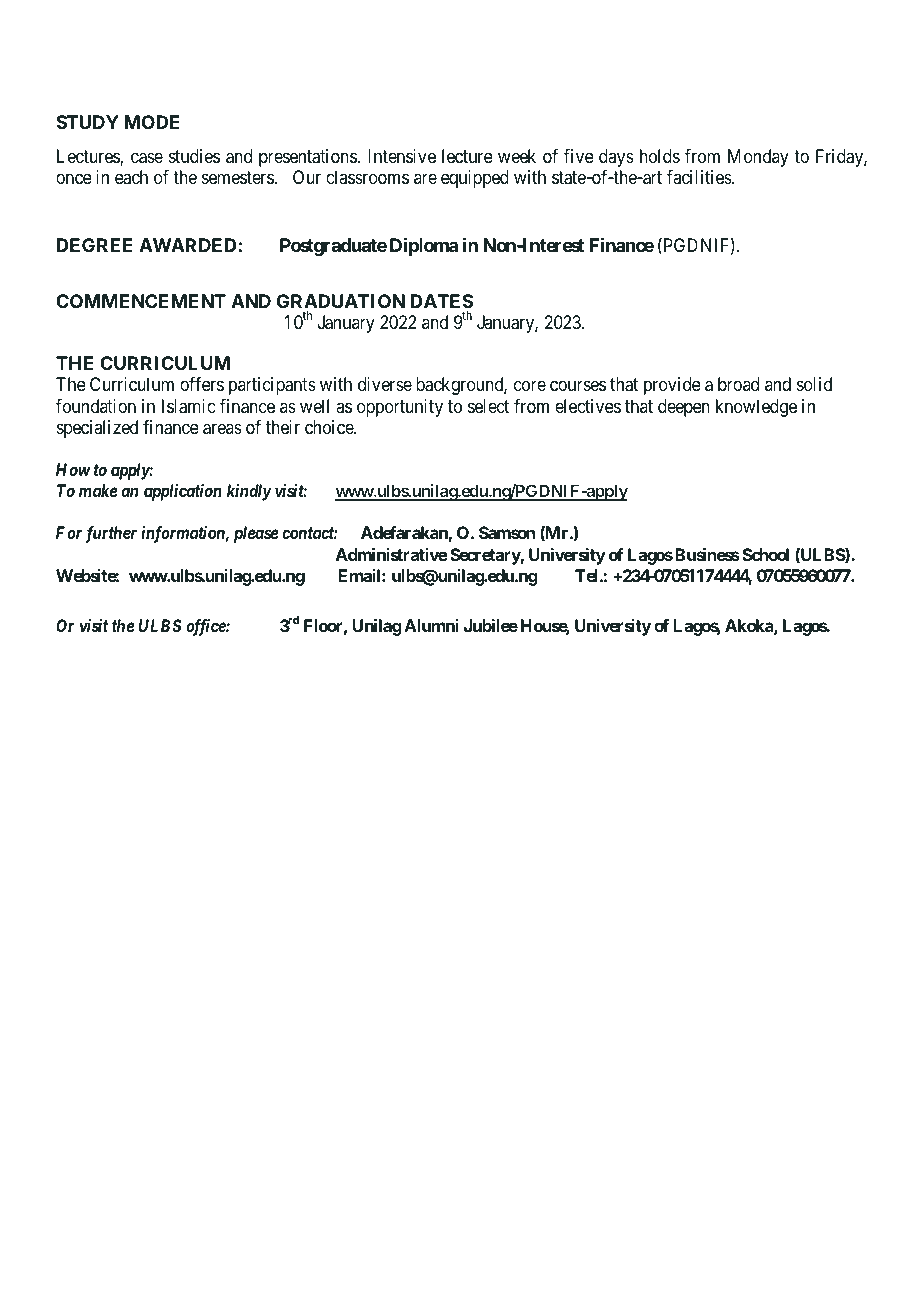 The height and width of the image is (1308, 924). What do you see at coordinates (152, 122) in the image?
I see `MODE` at bounding box center [152, 122].
